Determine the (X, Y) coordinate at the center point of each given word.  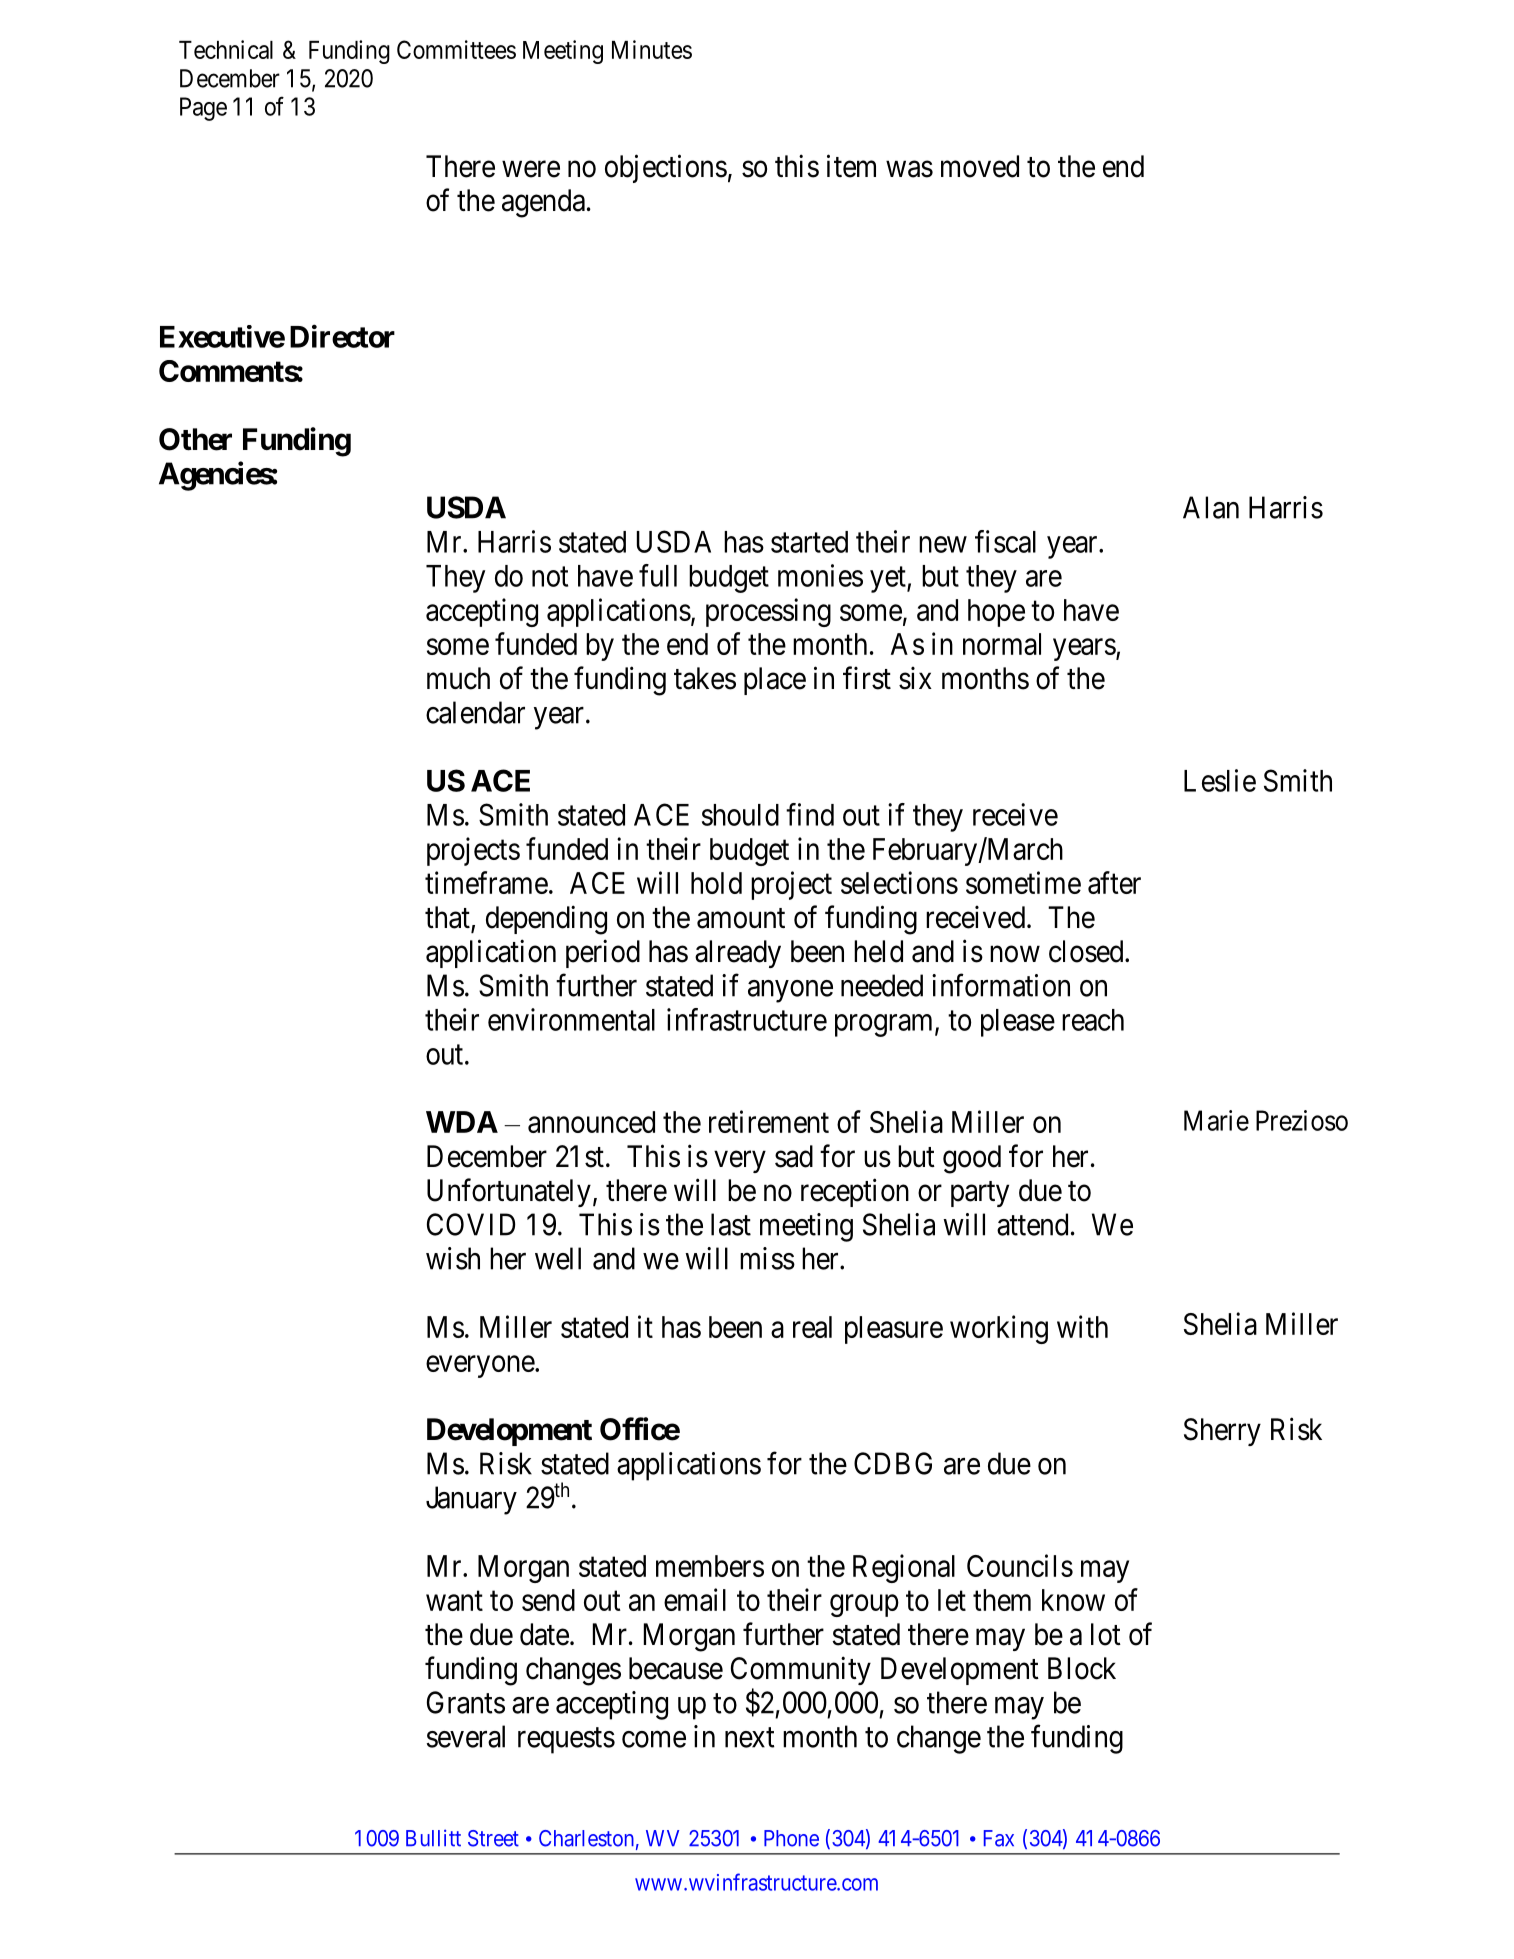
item (851, 166)
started (809, 542)
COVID (471, 1224)
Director (342, 336)
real (812, 1327)
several (466, 1736)
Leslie (1220, 780)
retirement (769, 1121)
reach (1093, 1020)
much (458, 678)
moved (980, 166)
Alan (1211, 507)
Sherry (1222, 1432)
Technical (226, 49)
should (740, 815)
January (471, 1500)
